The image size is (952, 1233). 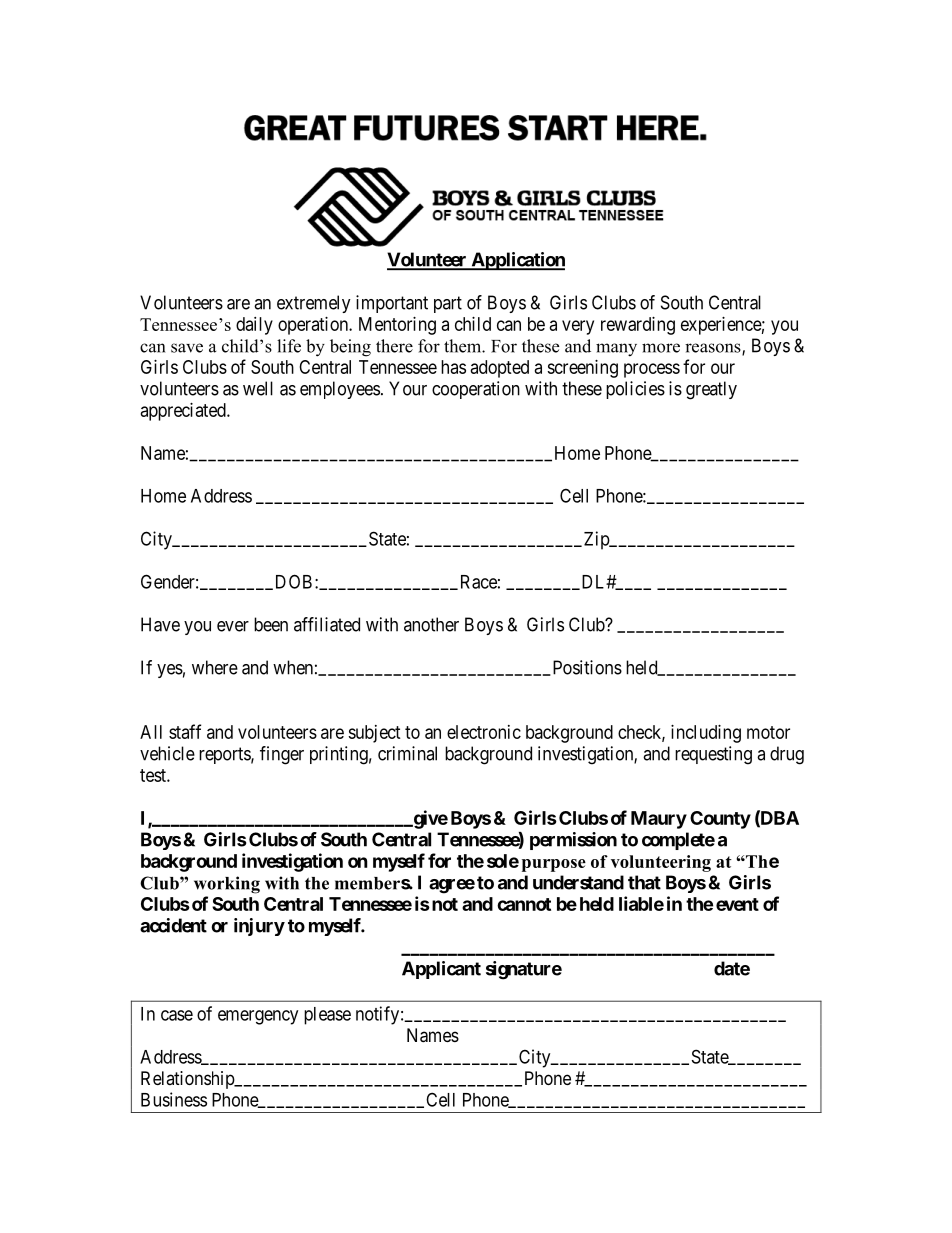 I want to click on greatly, so click(x=711, y=390).
